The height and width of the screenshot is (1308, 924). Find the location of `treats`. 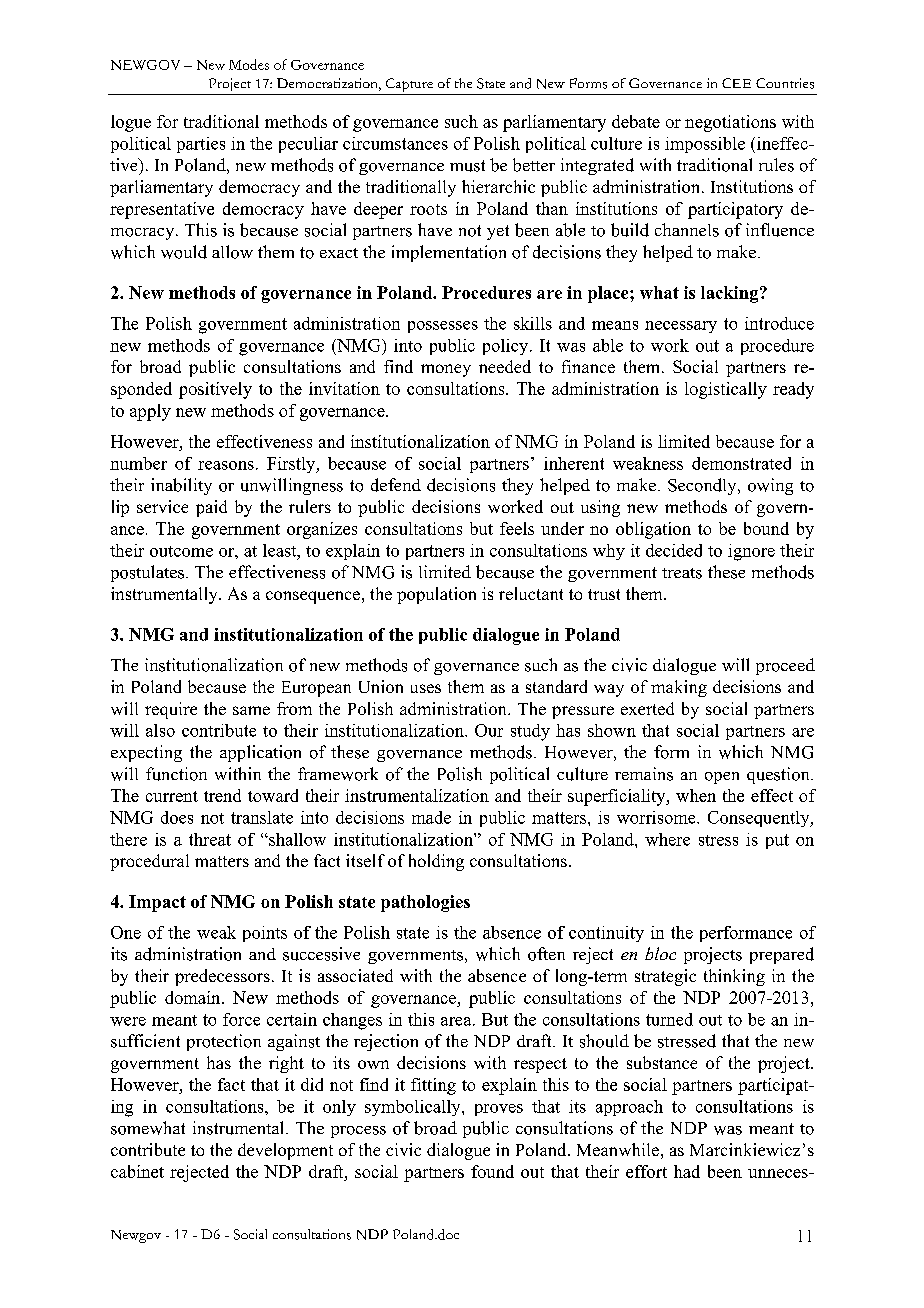

treats is located at coordinates (682, 573).
